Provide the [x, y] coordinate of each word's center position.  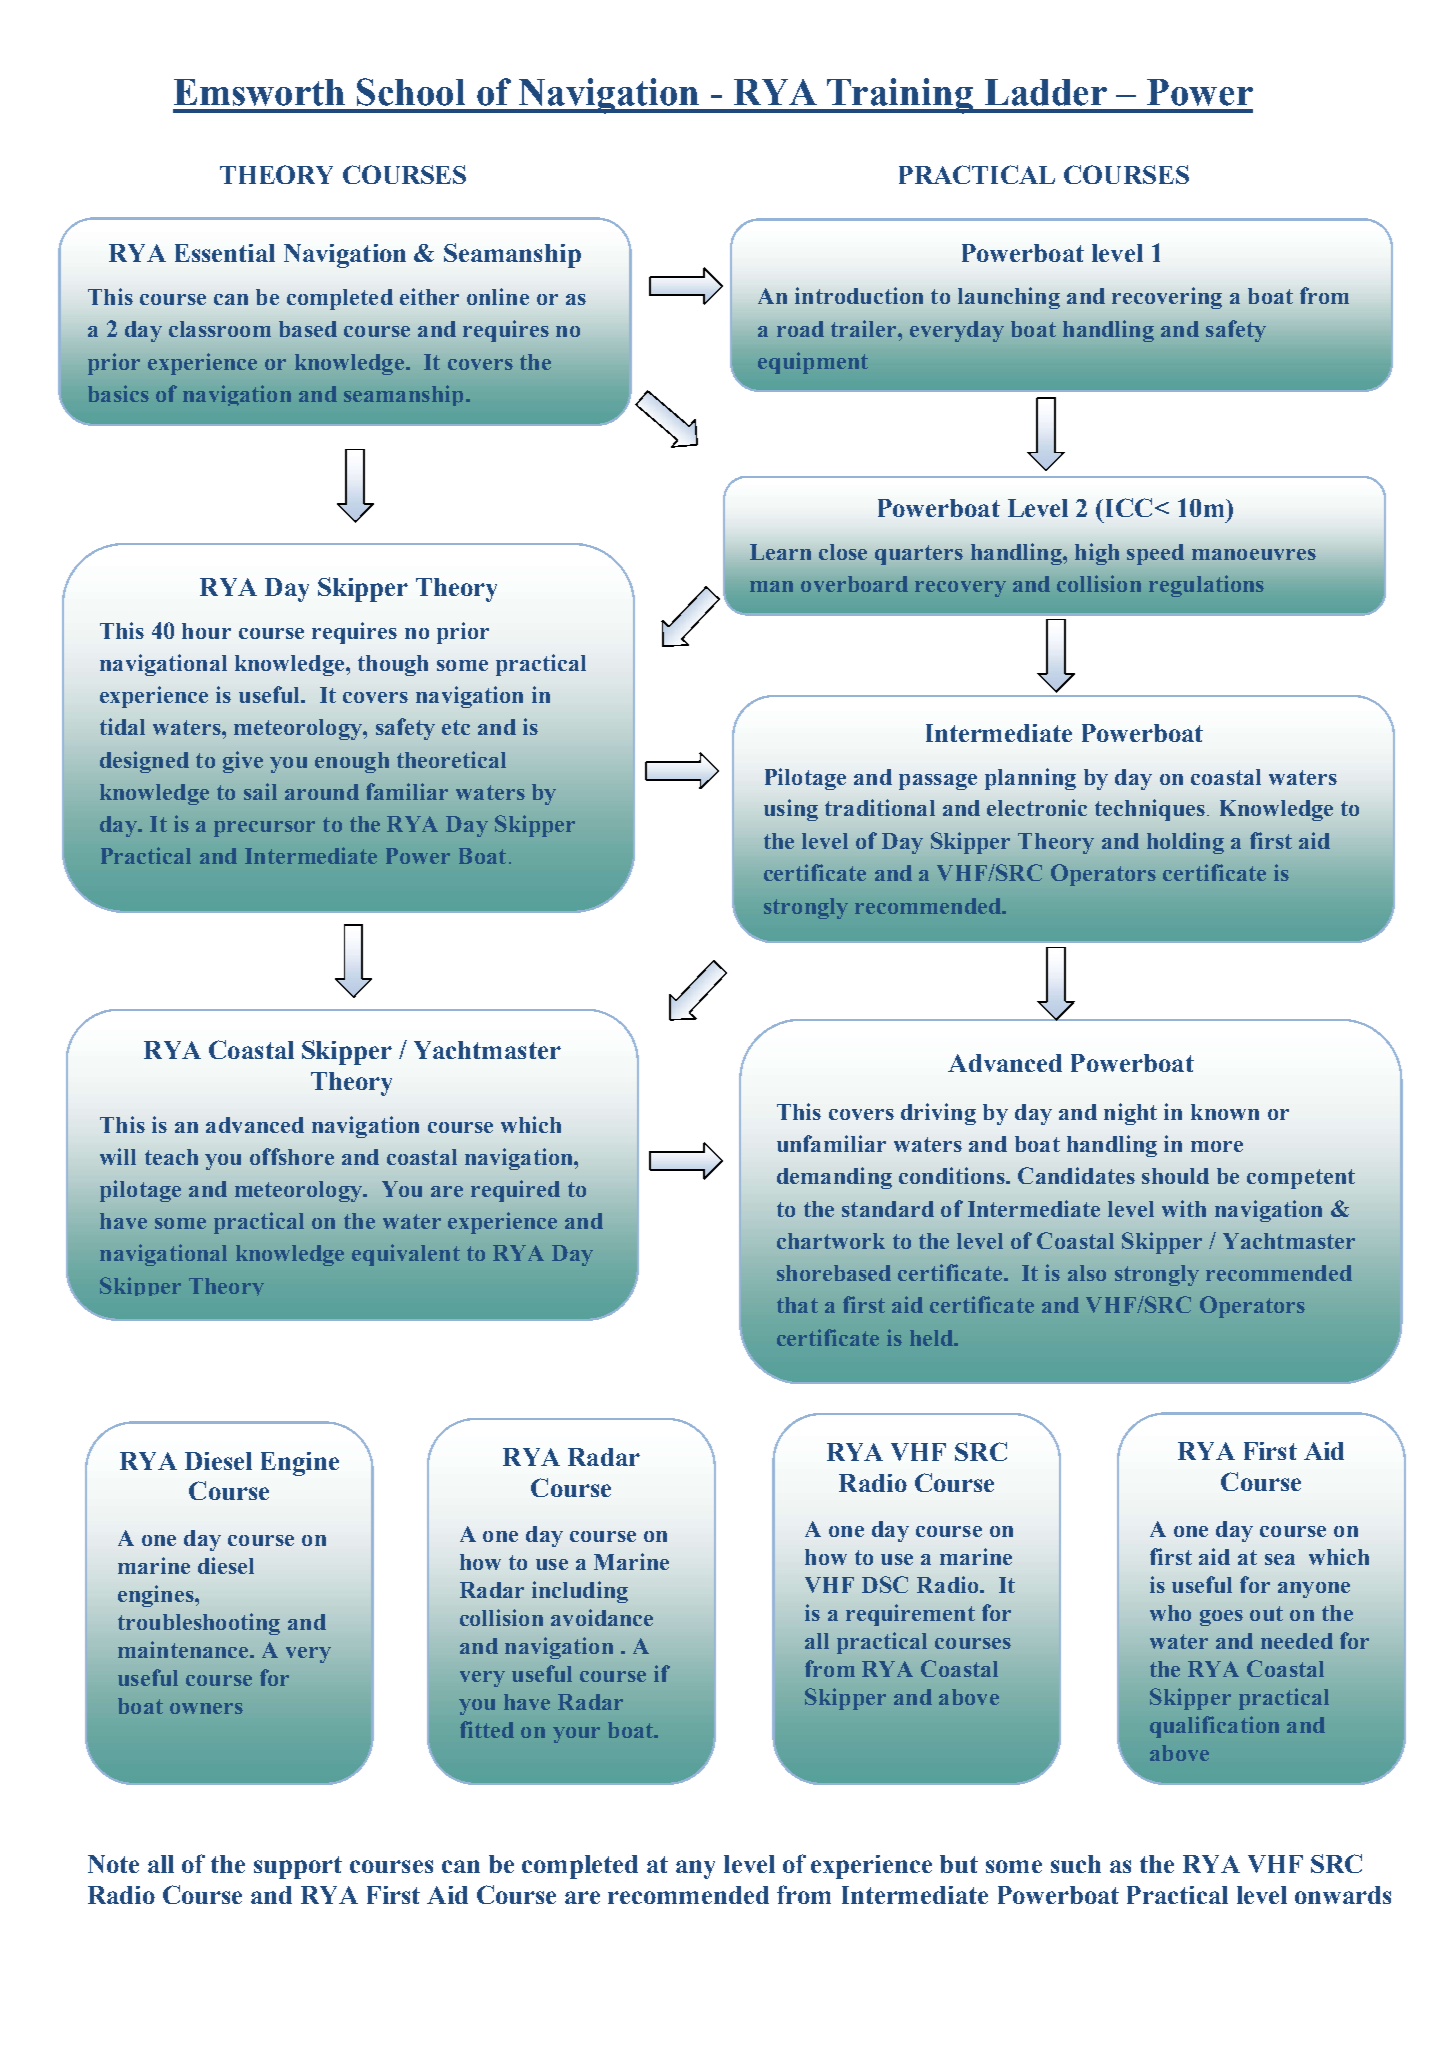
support [298, 1867]
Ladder [1046, 92]
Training [900, 96]
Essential [225, 253]
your [576, 1735]
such [1076, 1864]
